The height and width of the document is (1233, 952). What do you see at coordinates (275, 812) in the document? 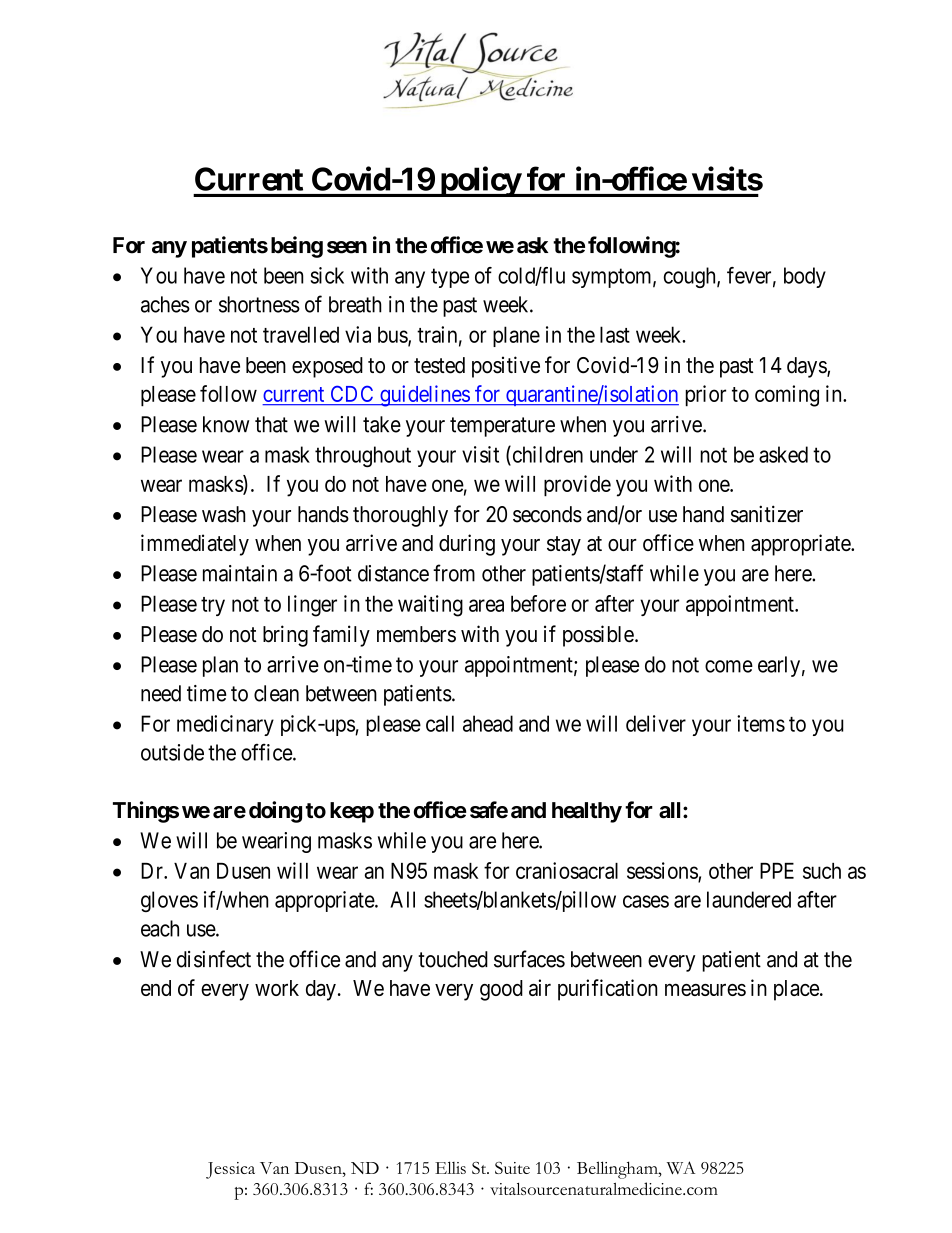
I see `doing` at bounding box center [275, 812].
